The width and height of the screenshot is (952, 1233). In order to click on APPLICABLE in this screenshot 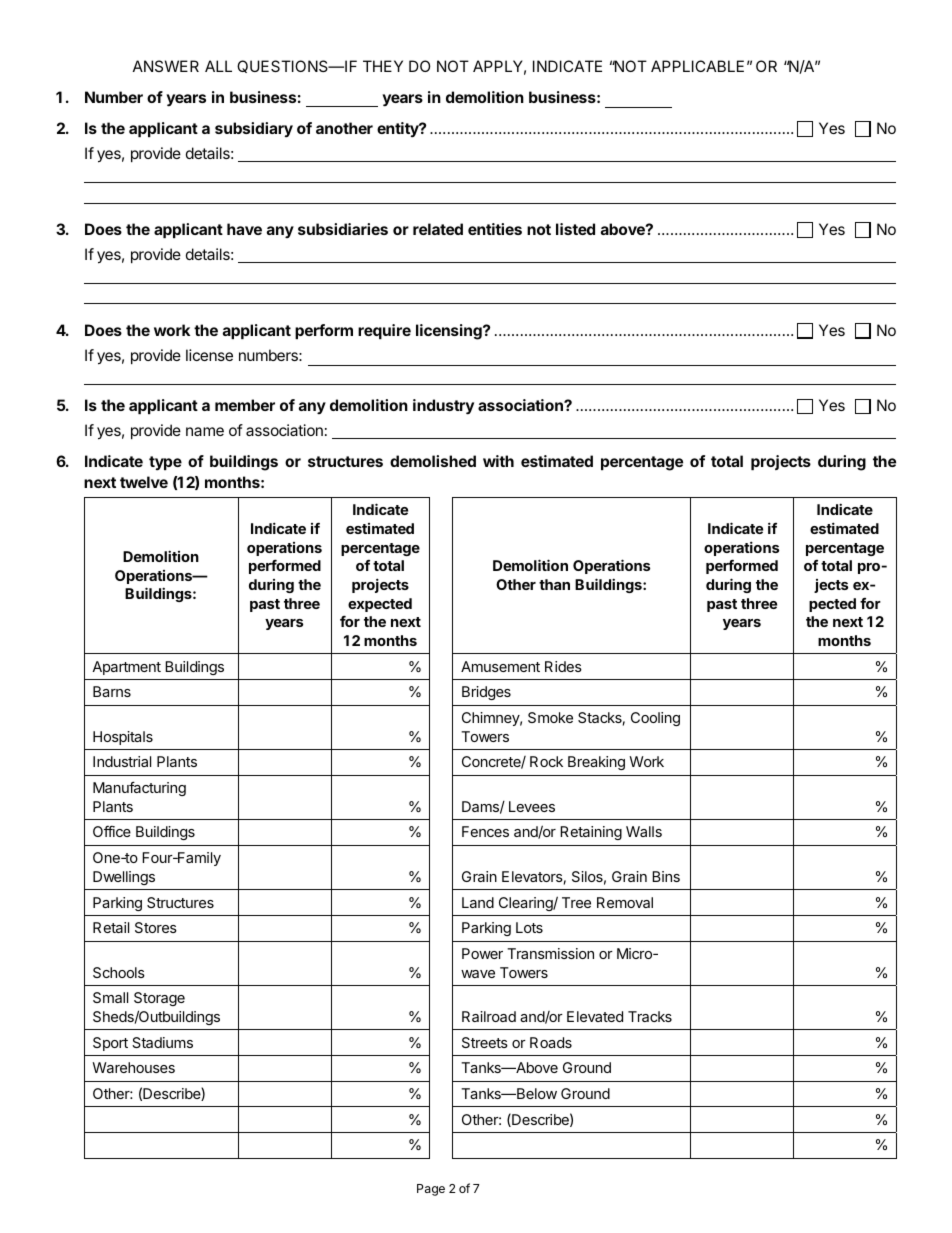, I will do `click(697, 66)`.
